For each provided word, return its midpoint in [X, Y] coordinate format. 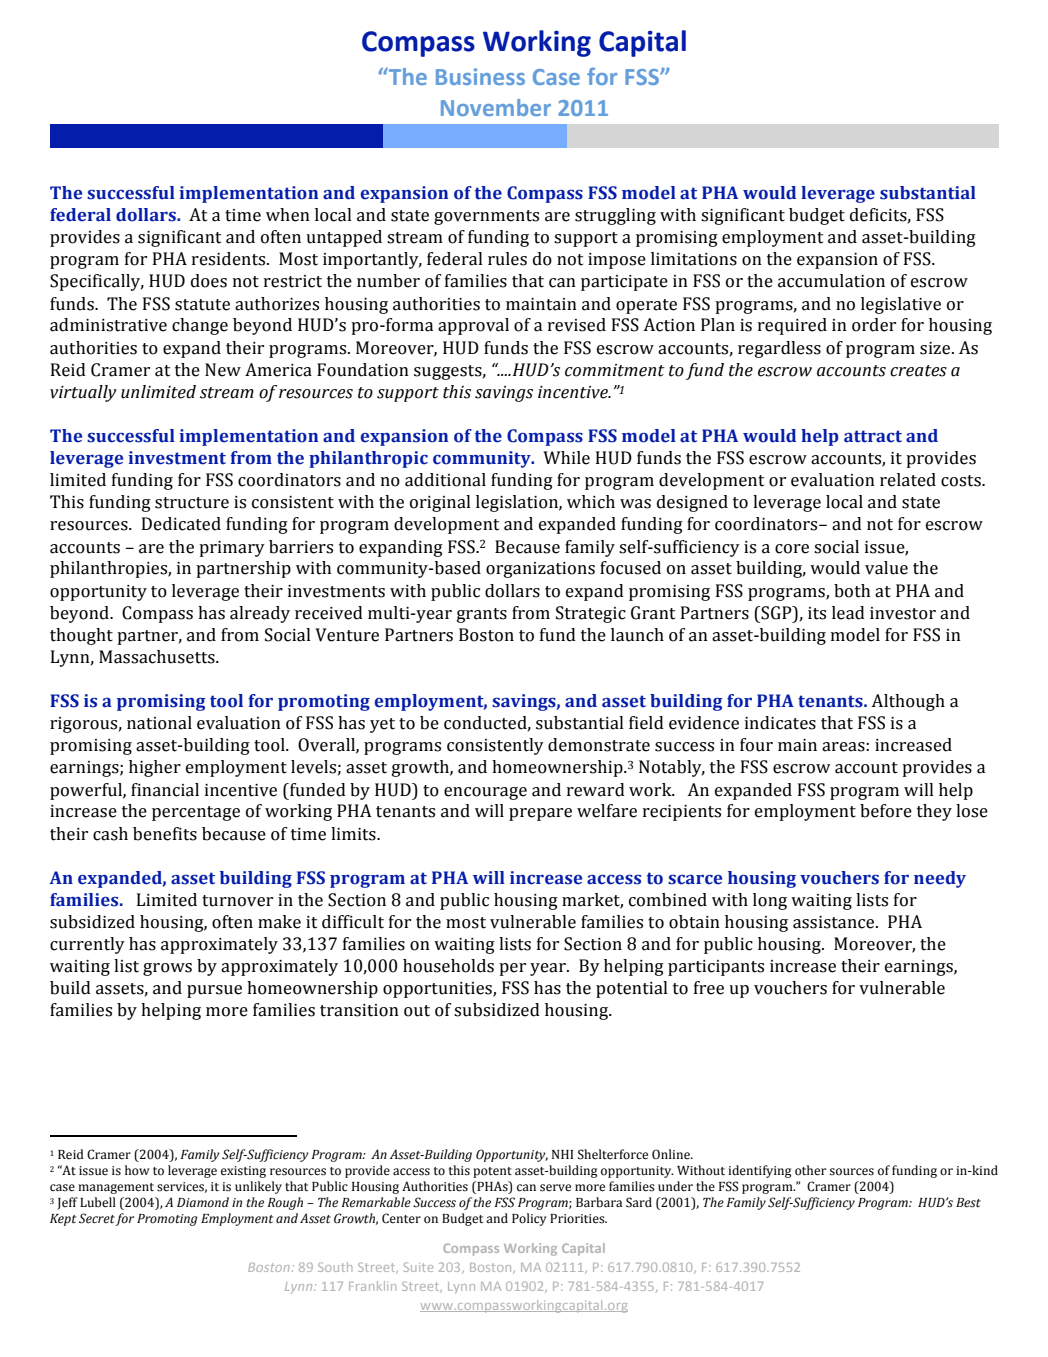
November [496, 107]
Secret [97, 1219]
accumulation [831, 281]
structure [192, 503]
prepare [540, 814]
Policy [529, 1219]
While [566, 458]
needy [940, 879]
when [288, 215]
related [908, 480]
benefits [165, 834]
